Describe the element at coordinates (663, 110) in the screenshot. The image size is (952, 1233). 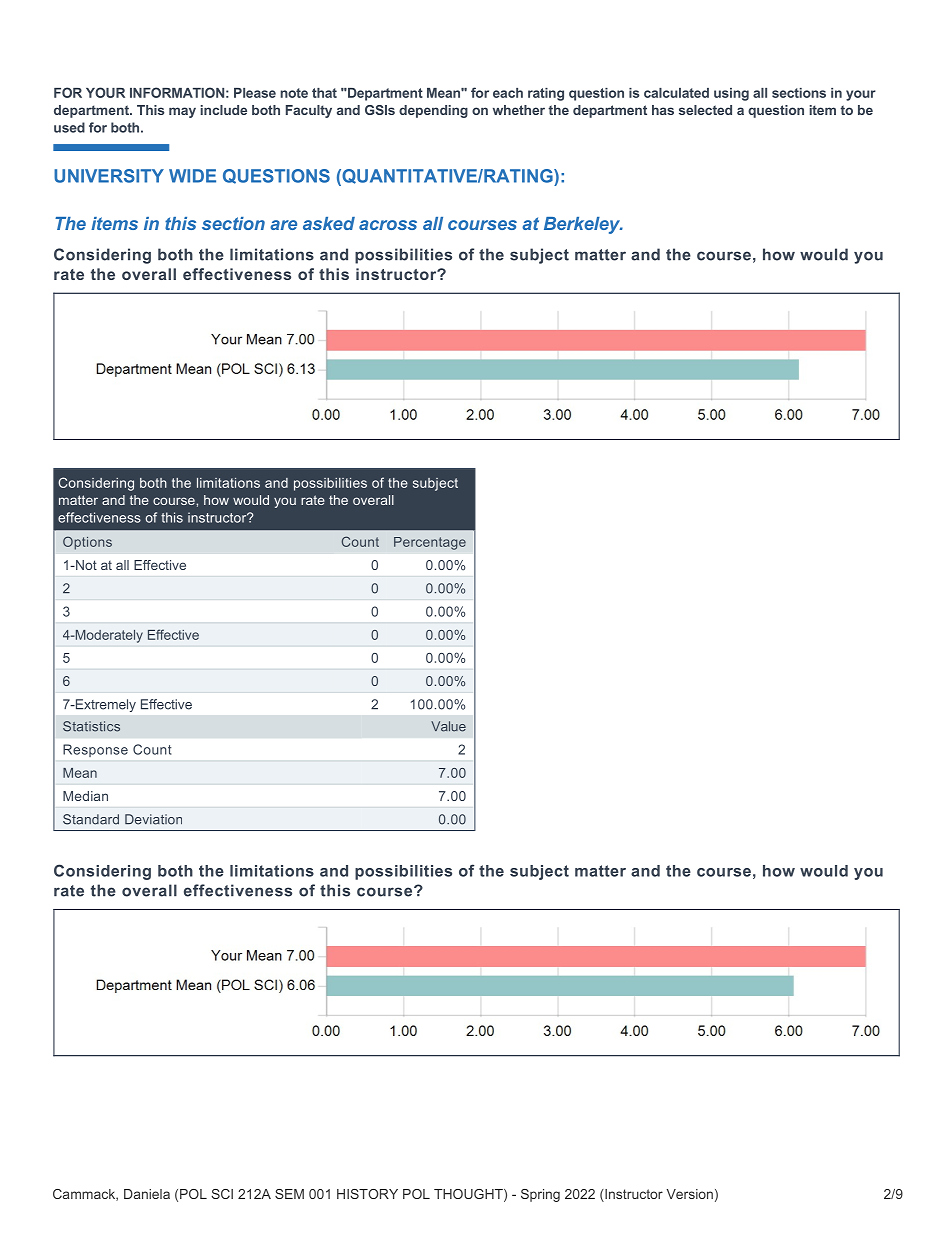
I see `has` at that location.
